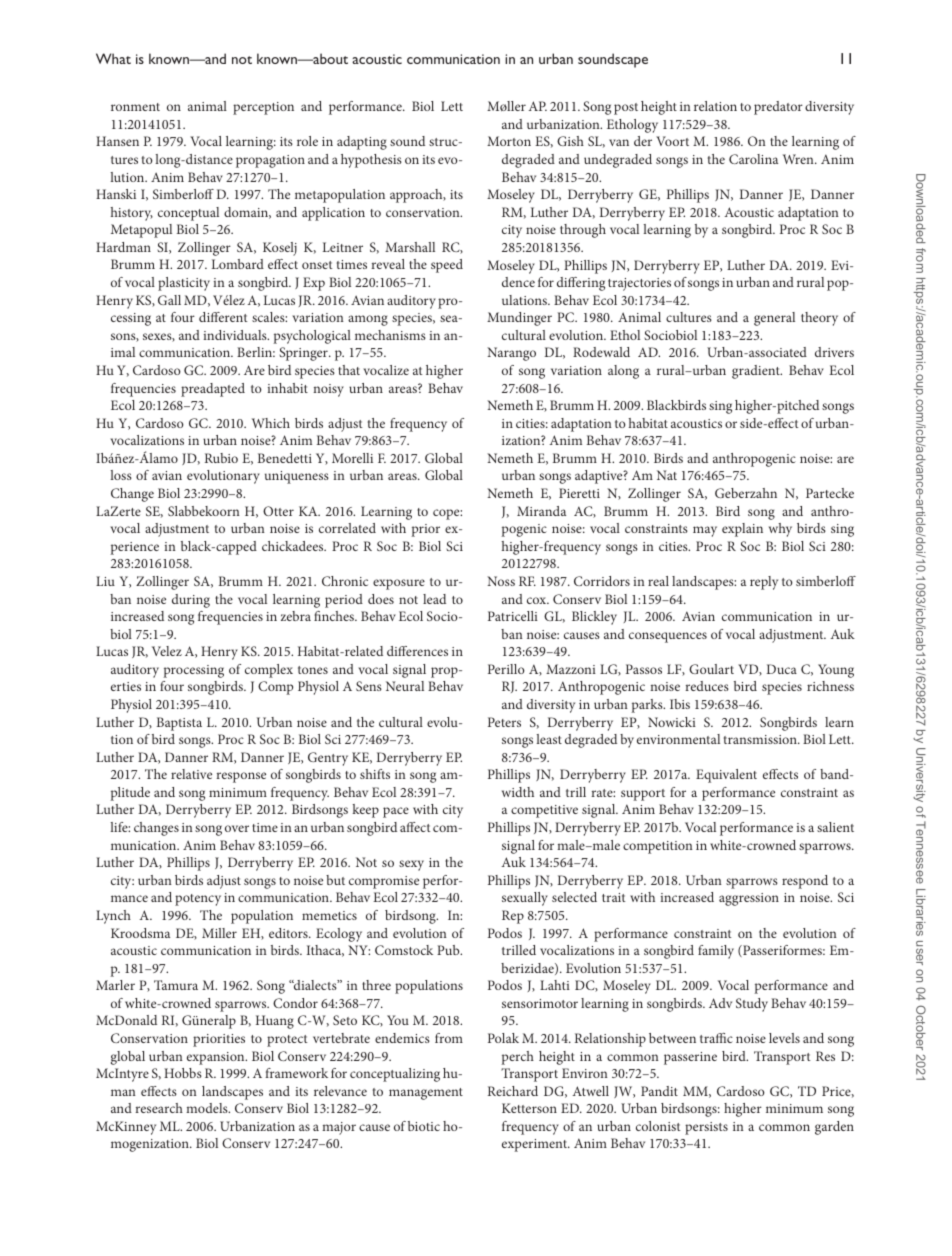 The width and height of the screenshot is (952, 1256). Describe the element at coordinates (434, 599) in the screenshot. I see `lead` at that location.
